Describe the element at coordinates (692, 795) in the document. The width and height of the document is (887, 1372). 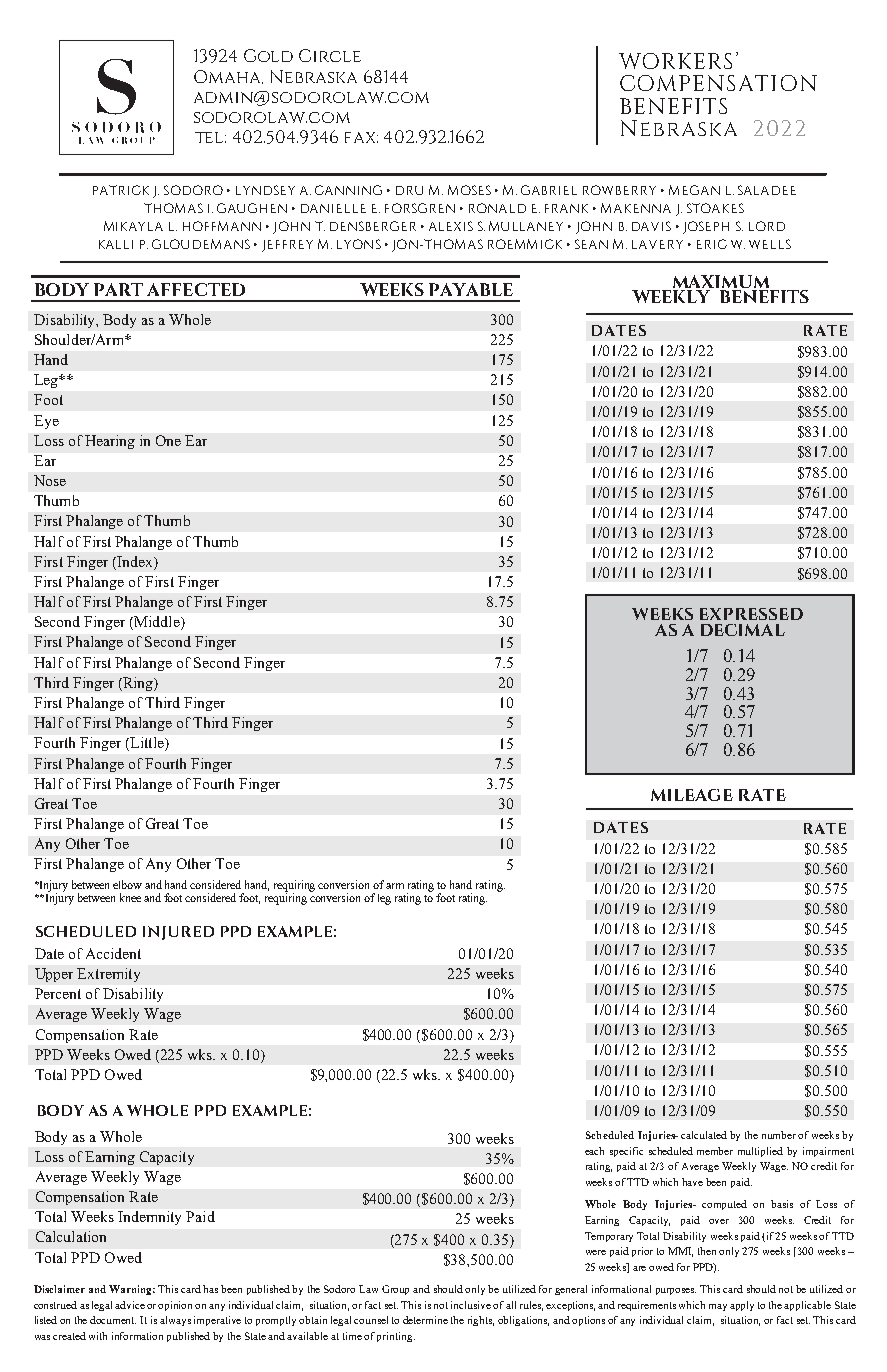
I see `MILEAGE` at that location.
